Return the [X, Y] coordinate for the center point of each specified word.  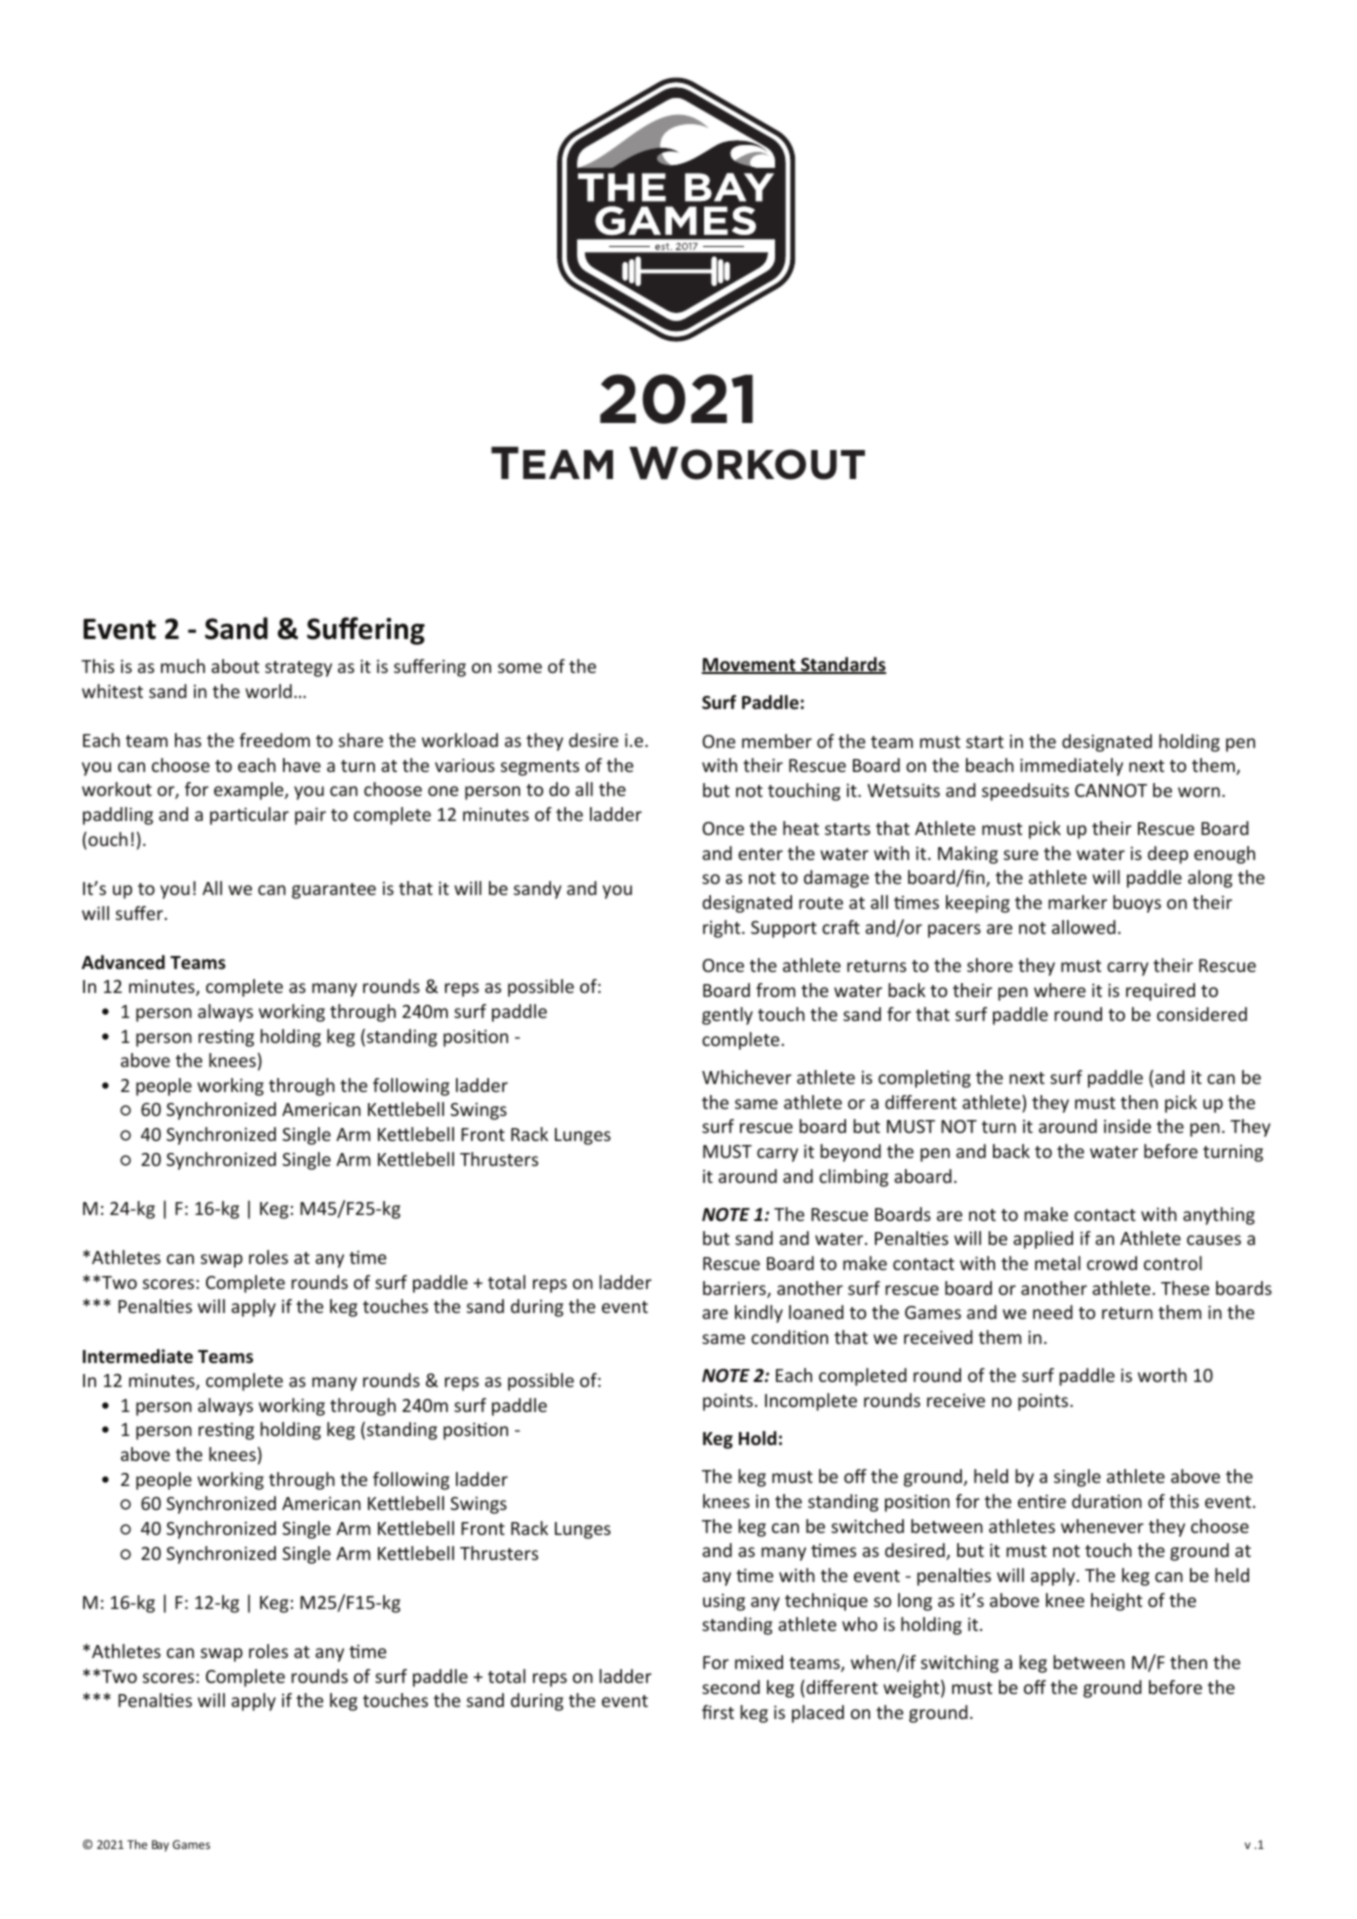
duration [1107, 1501]
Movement [750, 666]
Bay [160, 1846]
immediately [1071, 767]
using [724, 1602]
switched [867, 1526]
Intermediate [138, 1356]
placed [818, 1714]
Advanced [123, 962]
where [1060, 990]
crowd [1112, 1263]
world [268, 691]
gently [727, 1016]
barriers [735, 1289]
